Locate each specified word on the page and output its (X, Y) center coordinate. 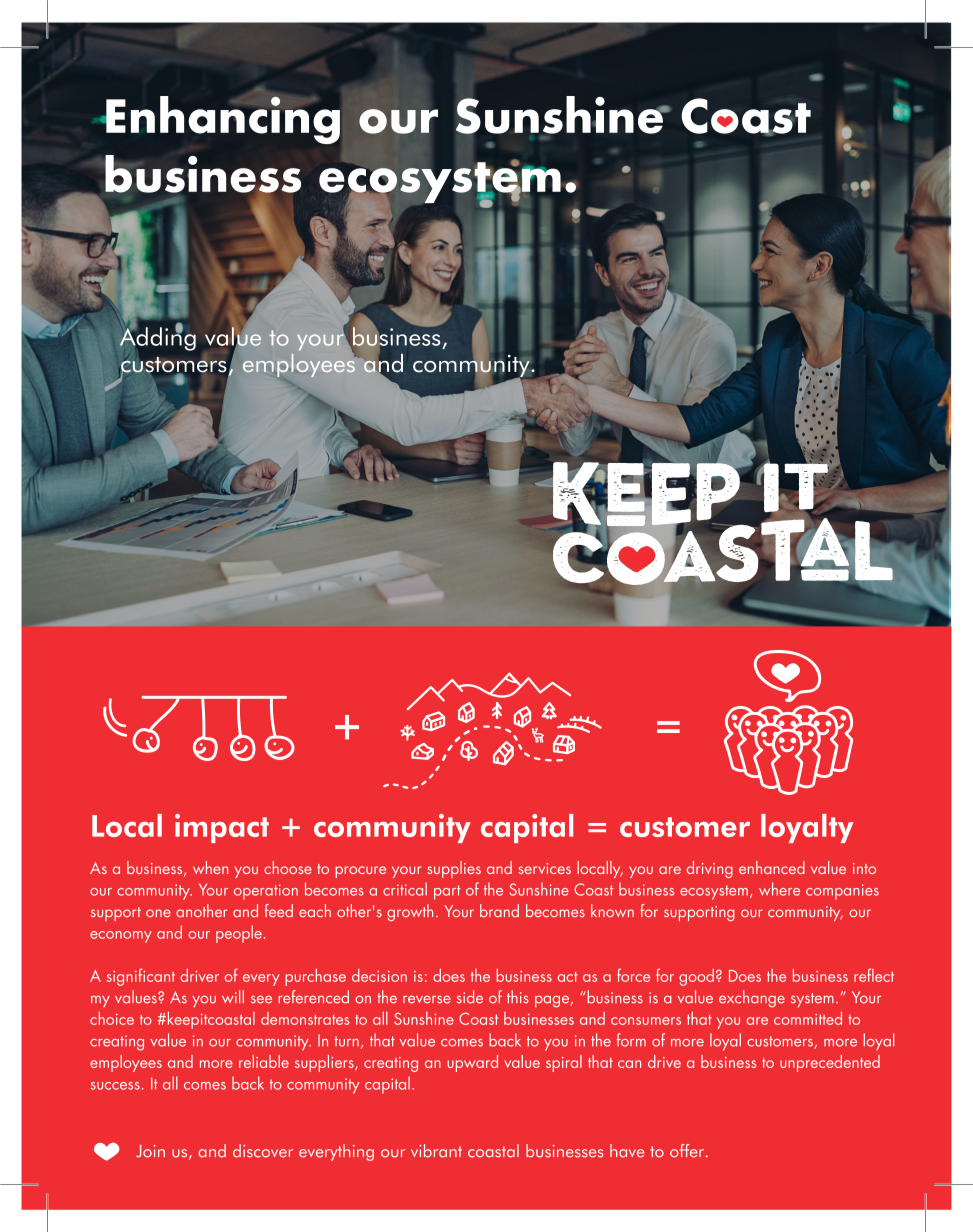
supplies (454, 869)
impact (222, 828)
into (864, 868)
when (210, 867)
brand (499, 910)
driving (710, 869)
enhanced (772, 867)
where (779, 889)
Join (150, 1151)
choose (288, 867)
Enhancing (222, 119)
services (544, 868)
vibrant (436, 1151)
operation (266, 892)
